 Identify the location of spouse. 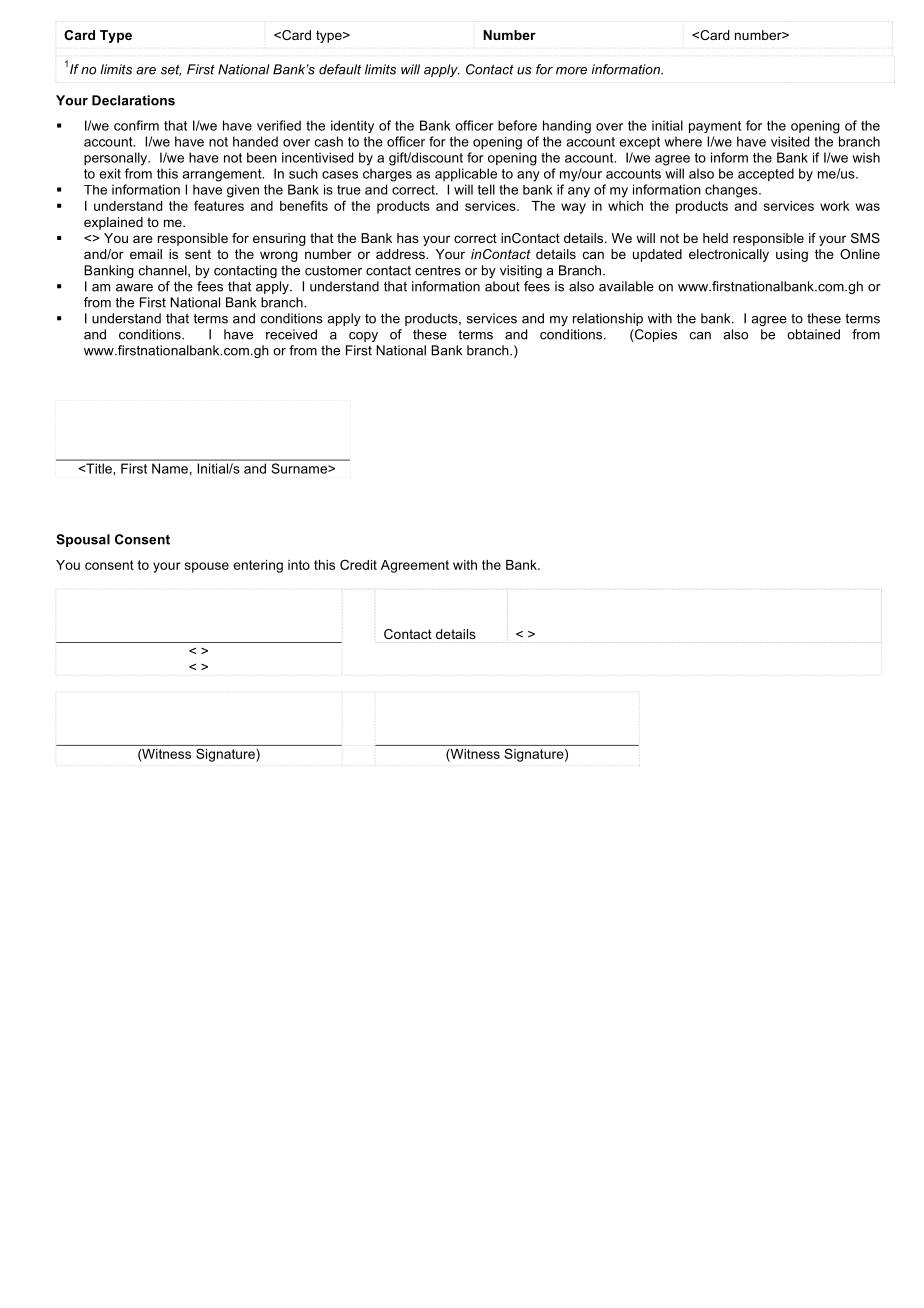
(207, 567).
